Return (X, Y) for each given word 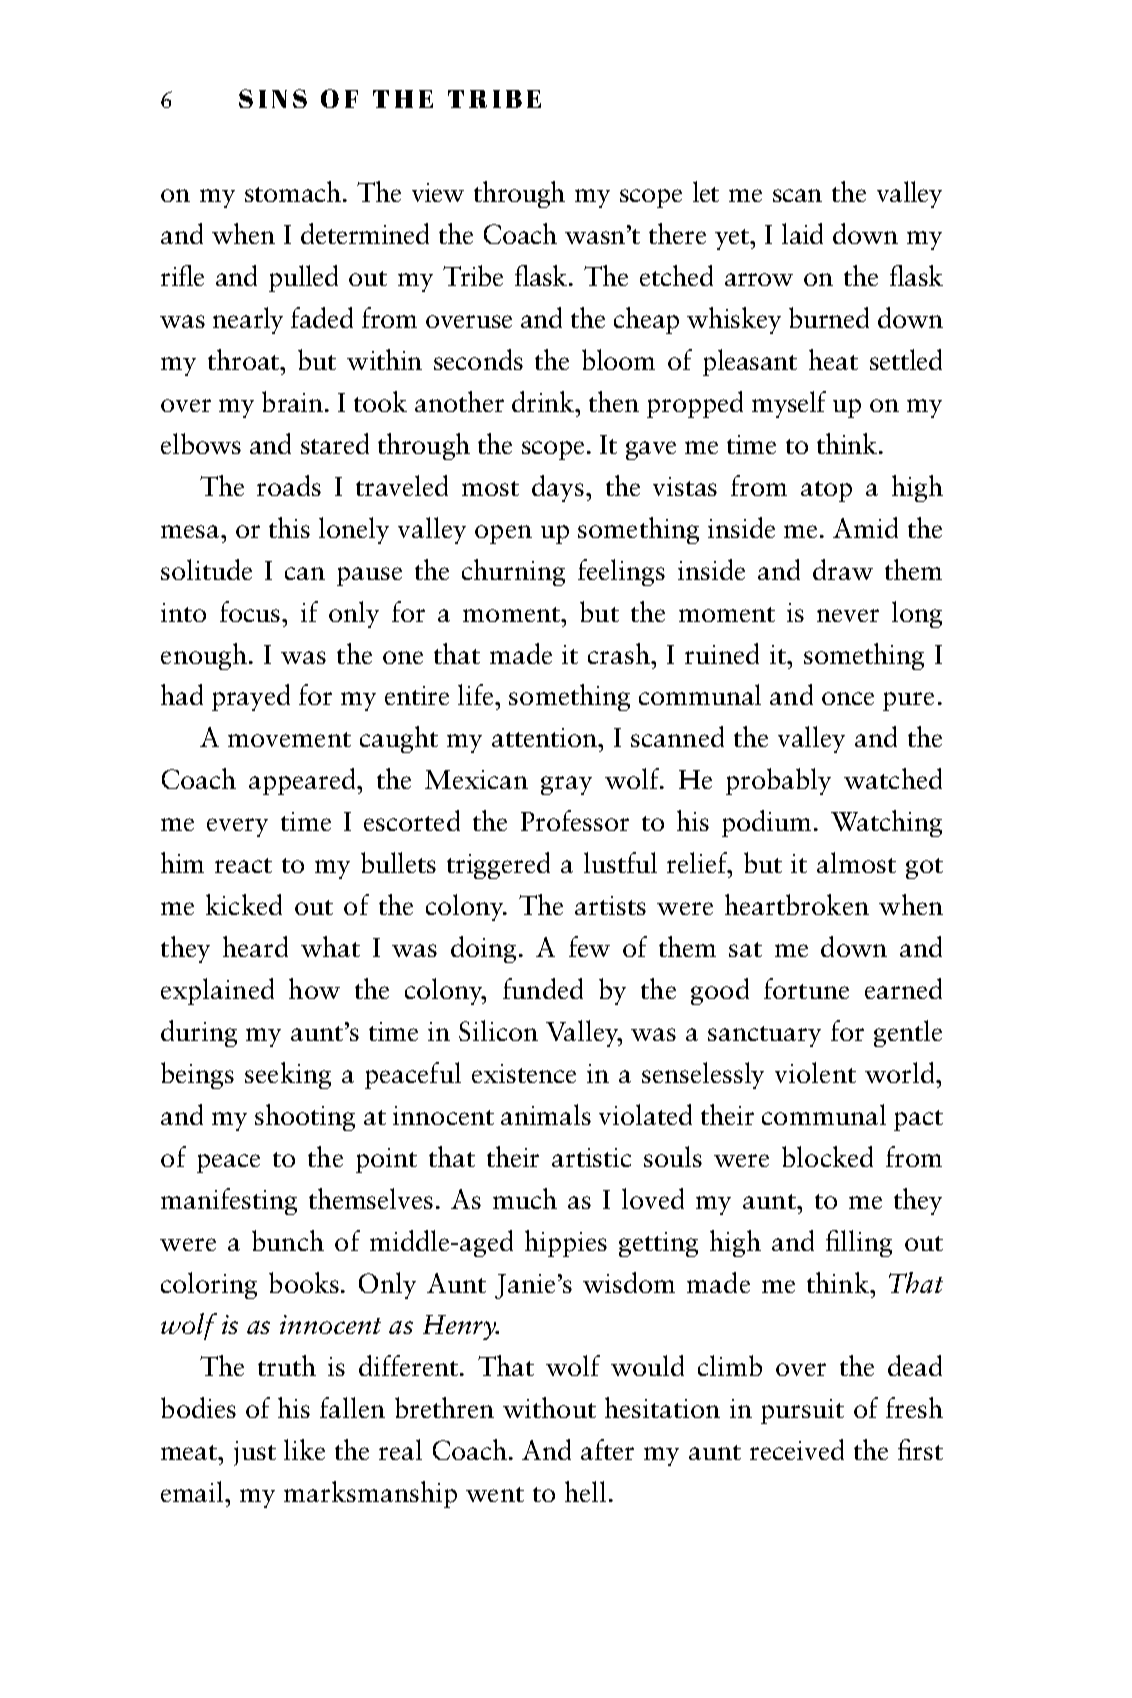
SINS (273, 98)
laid (802, 233)
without (549, 1407)
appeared (304, 781)
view (438, 192)
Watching (886, 823)
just (255, 1453)
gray (566, 785)
